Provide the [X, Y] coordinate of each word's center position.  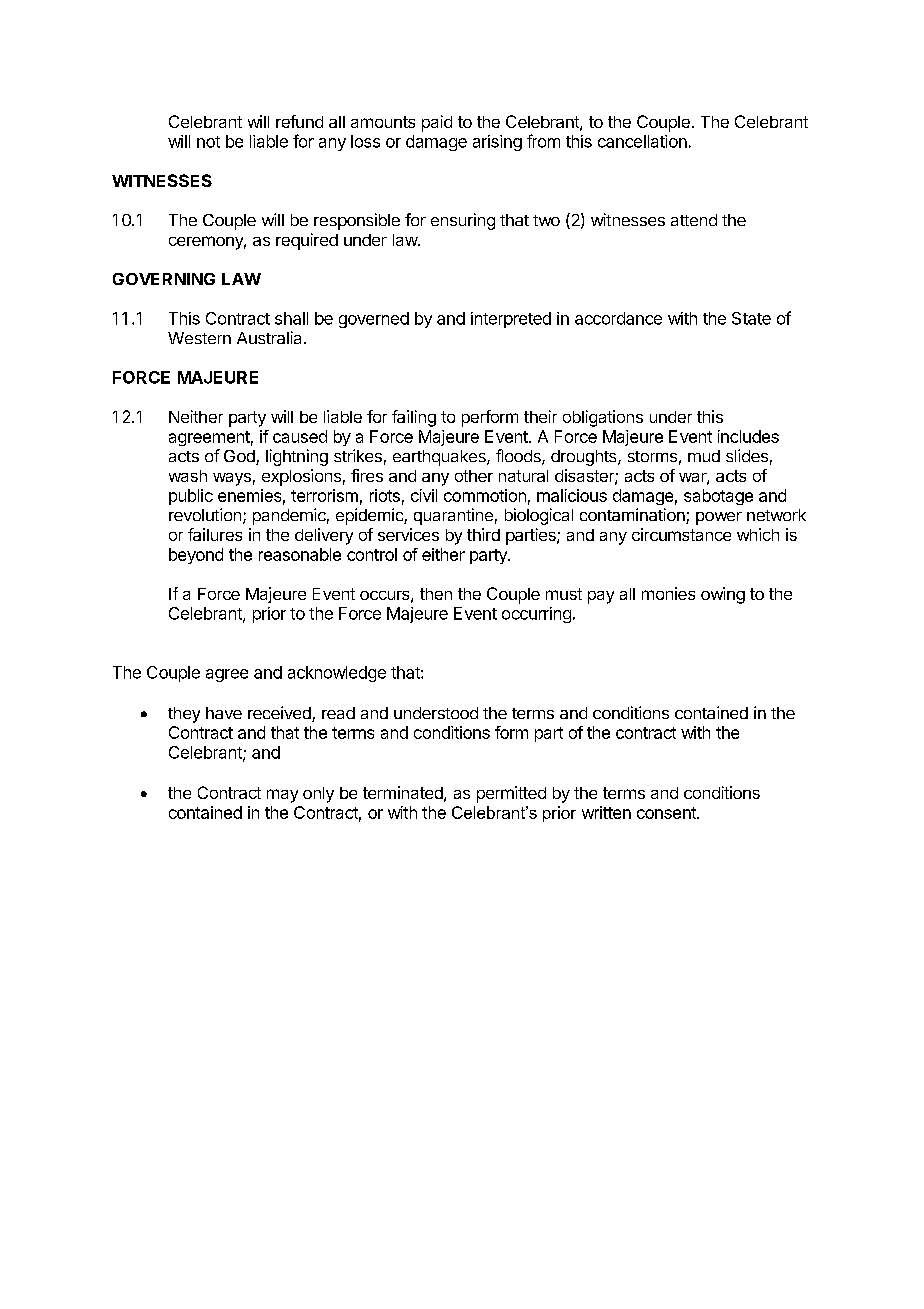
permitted [511, 794]
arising [497, 143]
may [282, 796]
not [208, 142]
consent [667, 813]
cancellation [642, 141]
